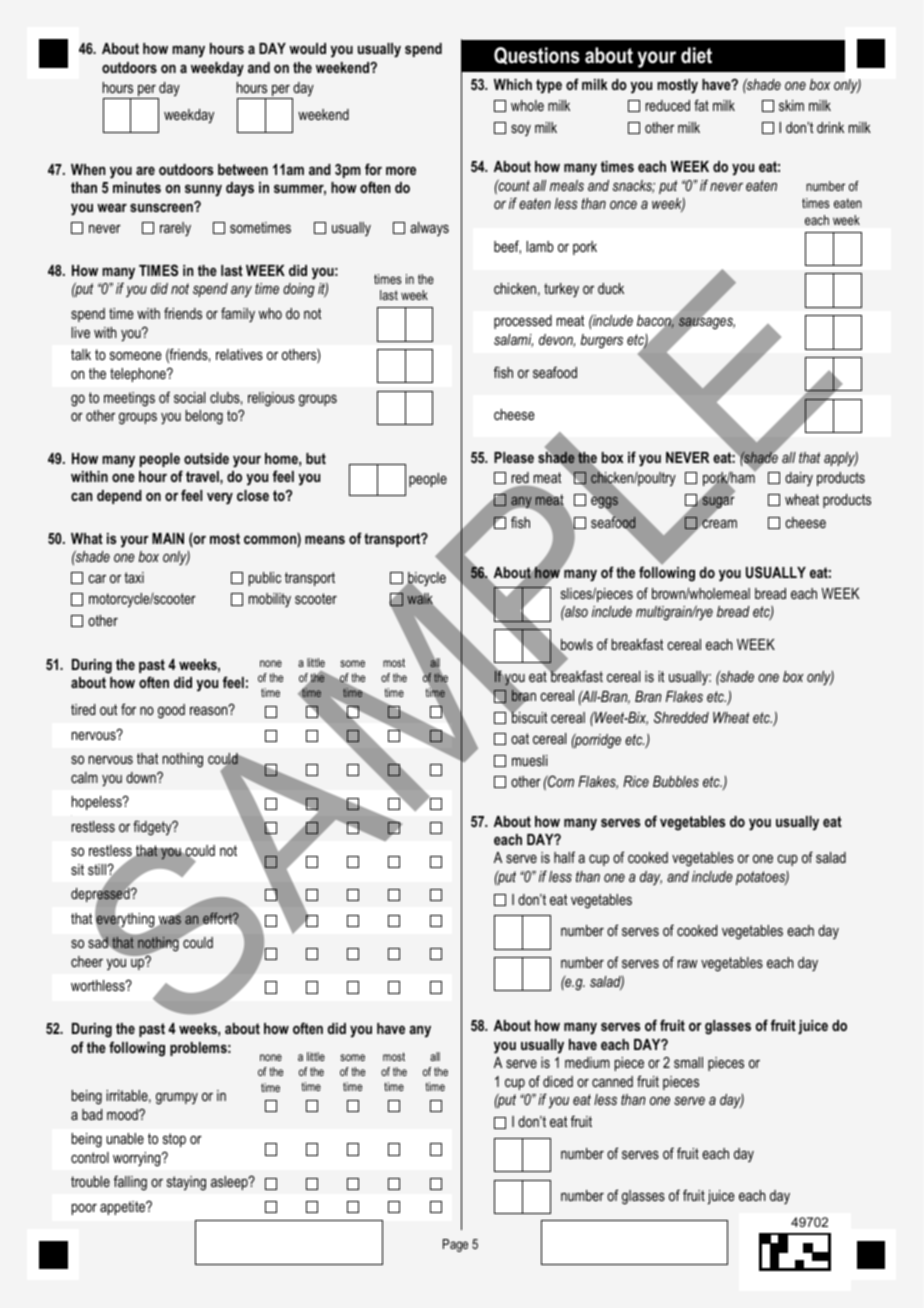  I want to click on Which, so click(513, 84).
